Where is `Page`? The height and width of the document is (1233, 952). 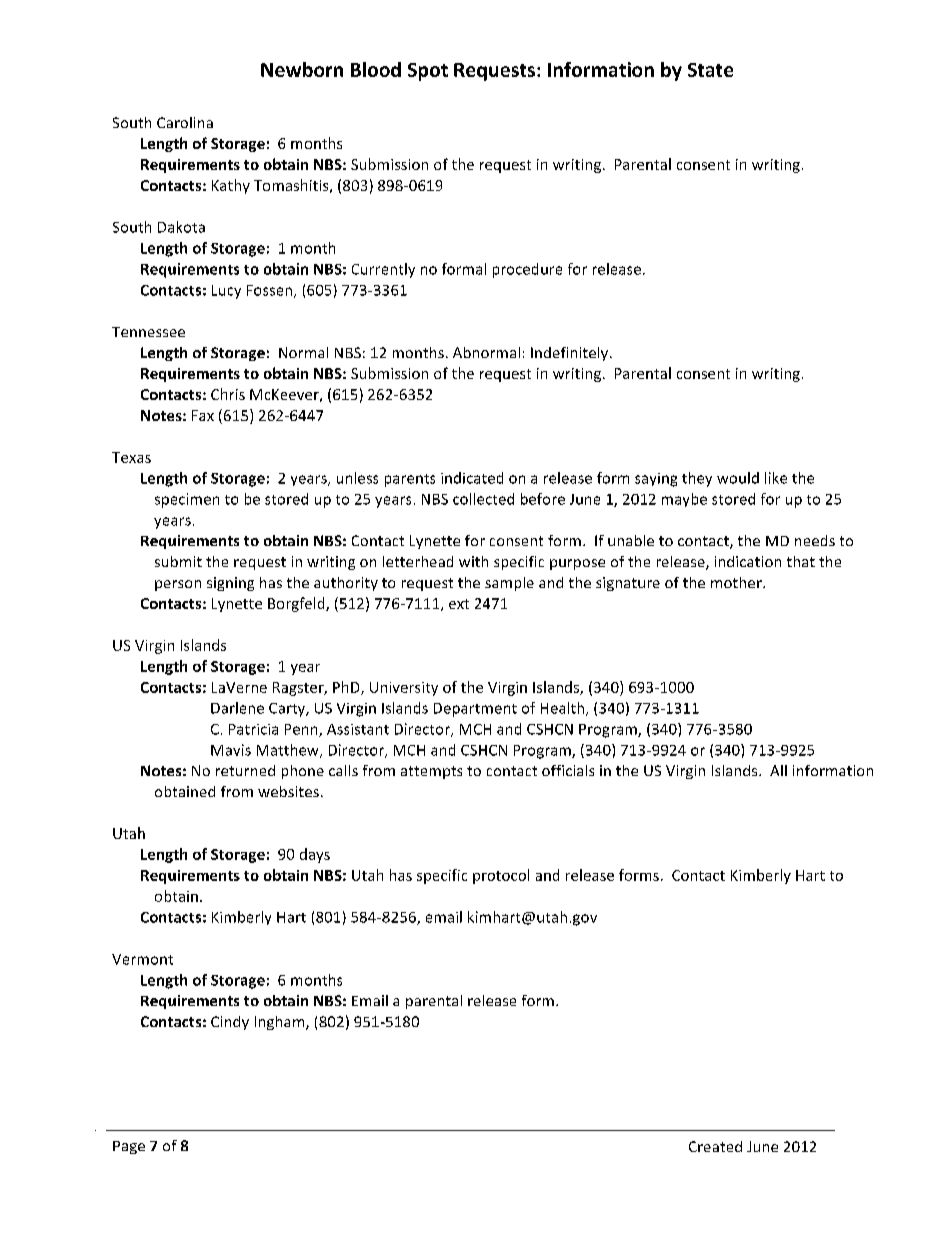
Page is located at coordinates (129, 1147).
